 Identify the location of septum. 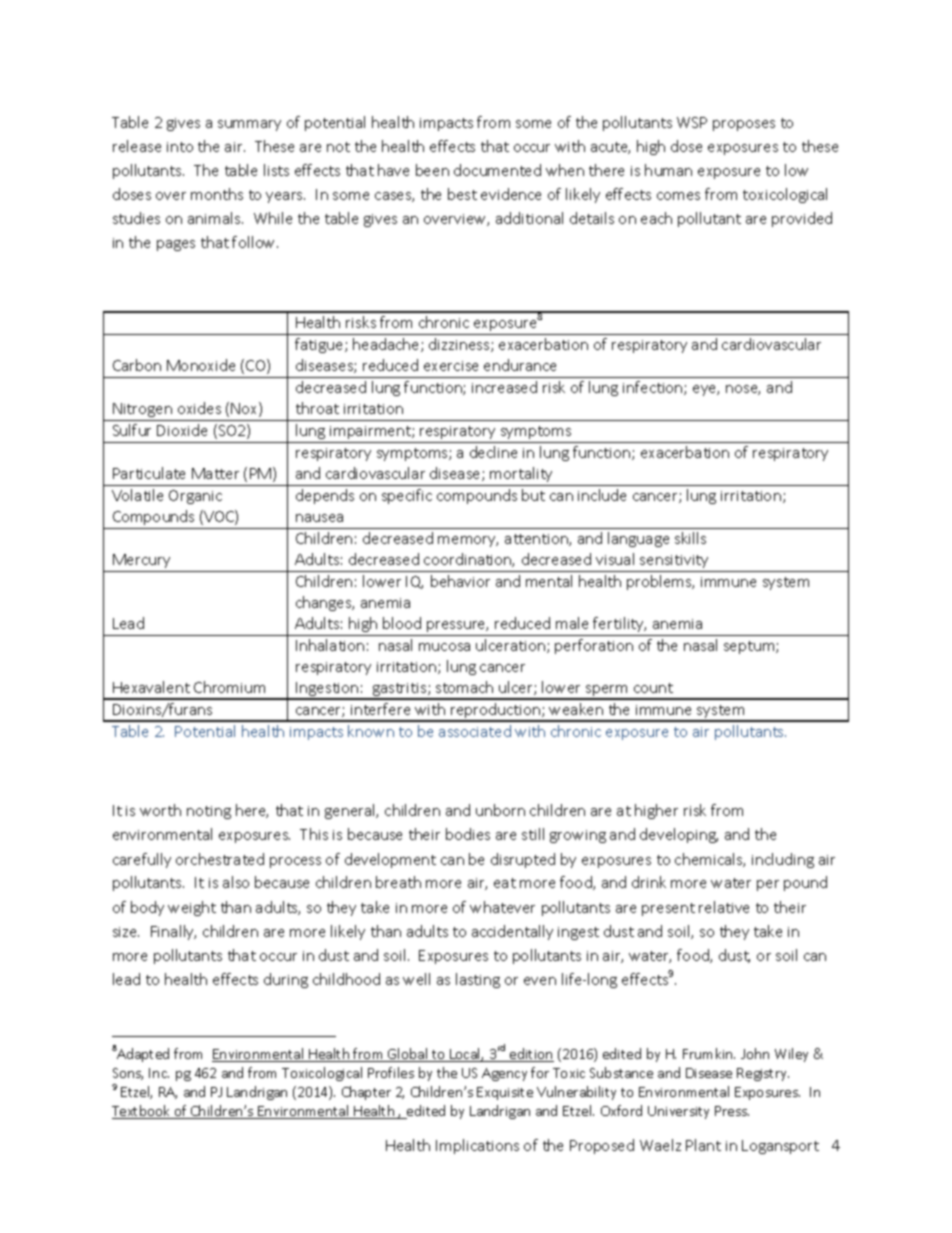
(750, 647).
